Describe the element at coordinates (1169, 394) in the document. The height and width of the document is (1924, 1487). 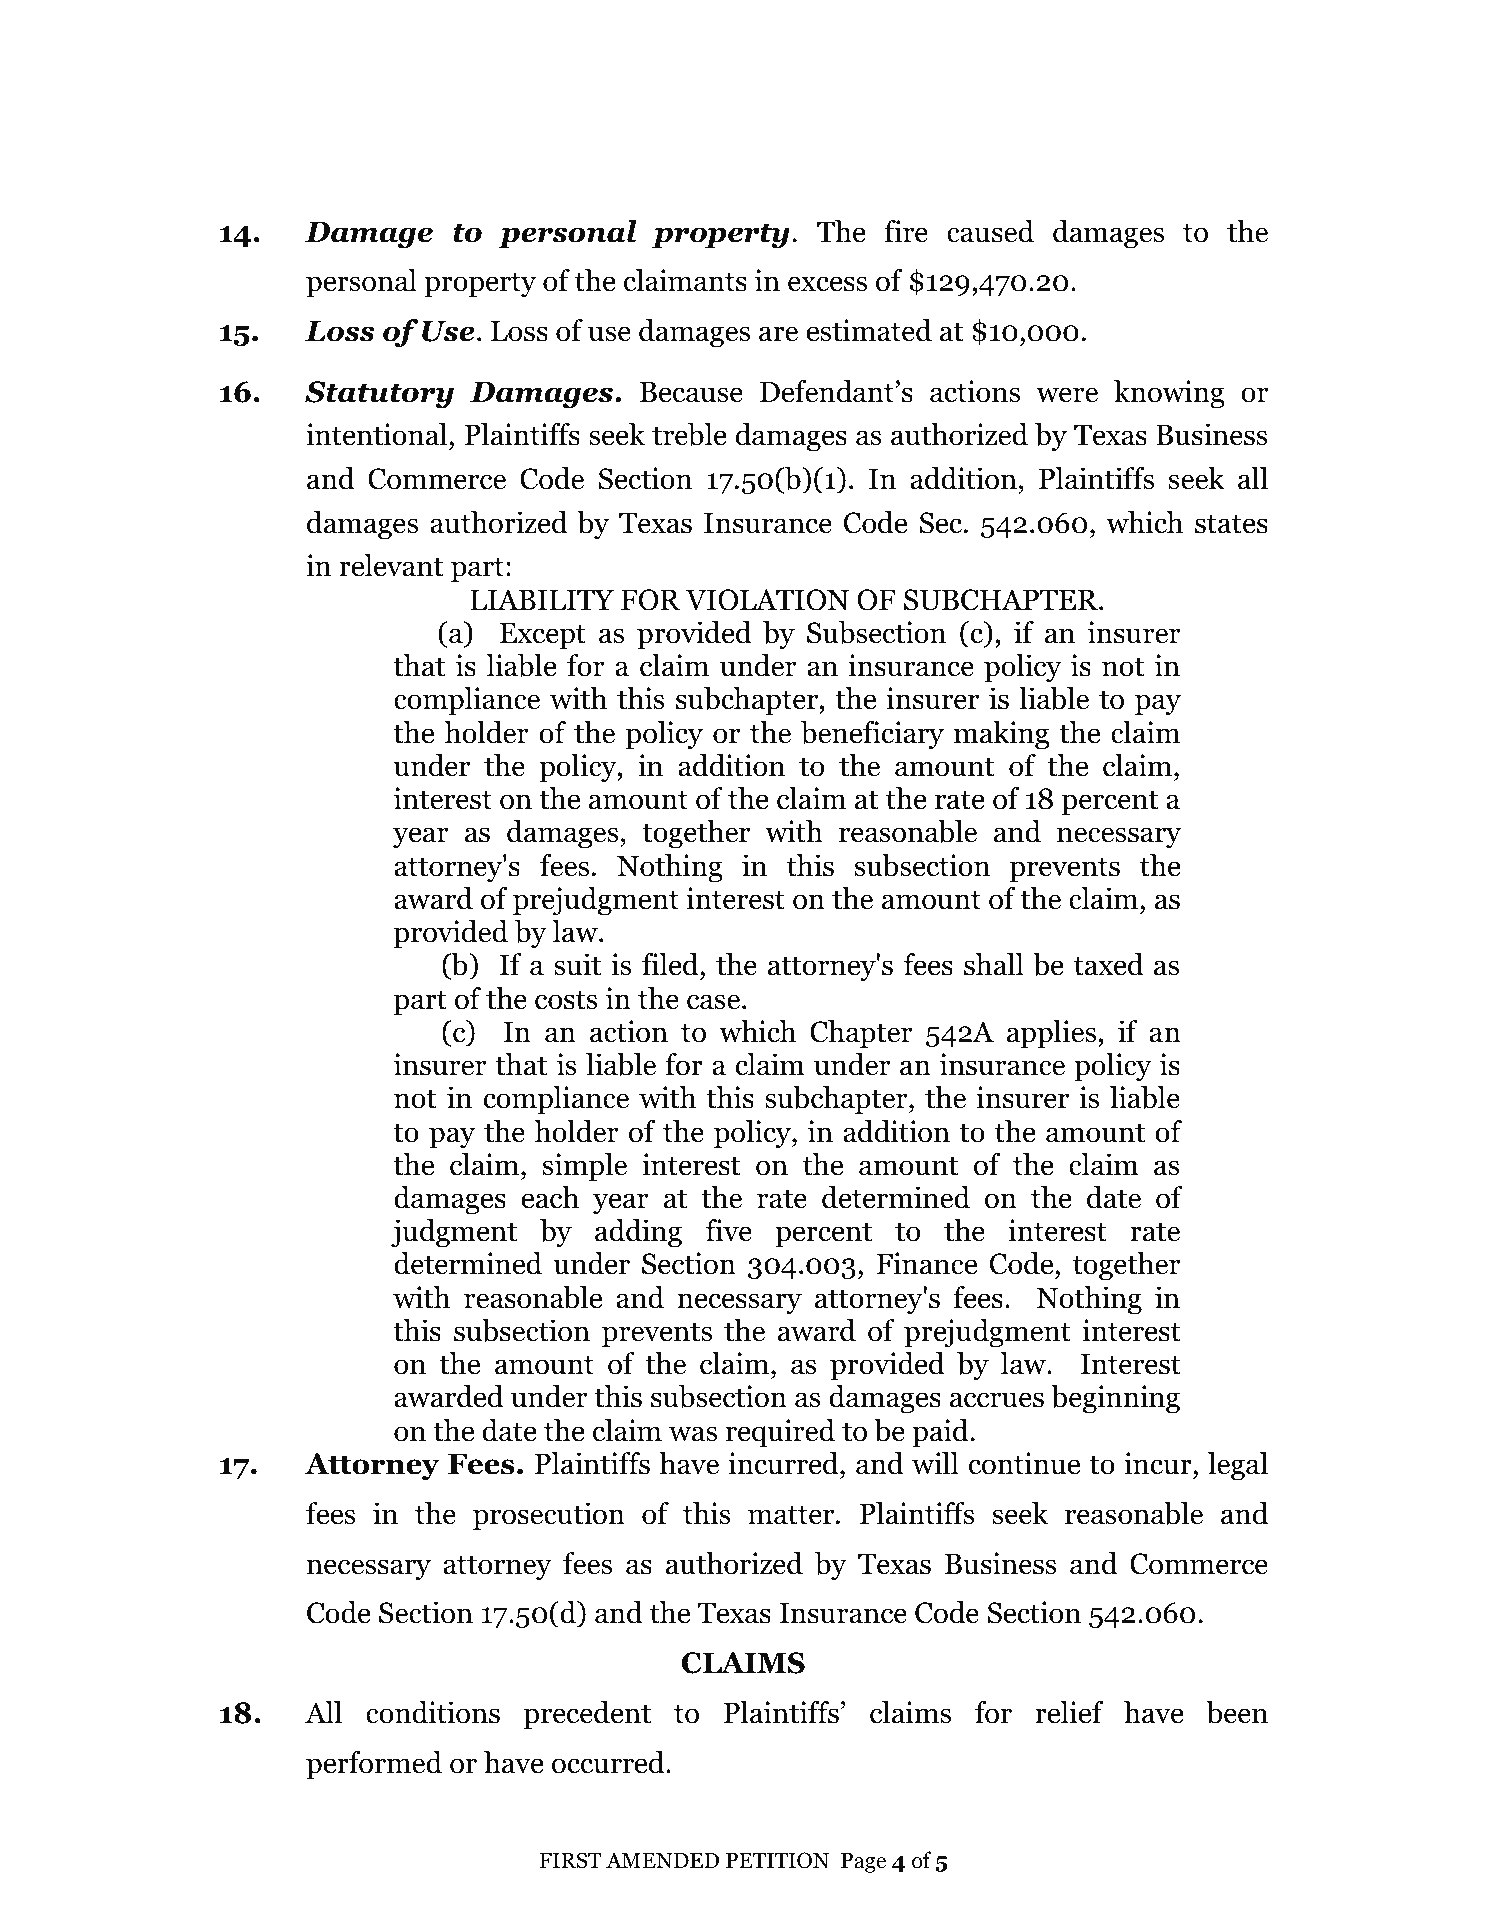
I see `knowing` at that location.
